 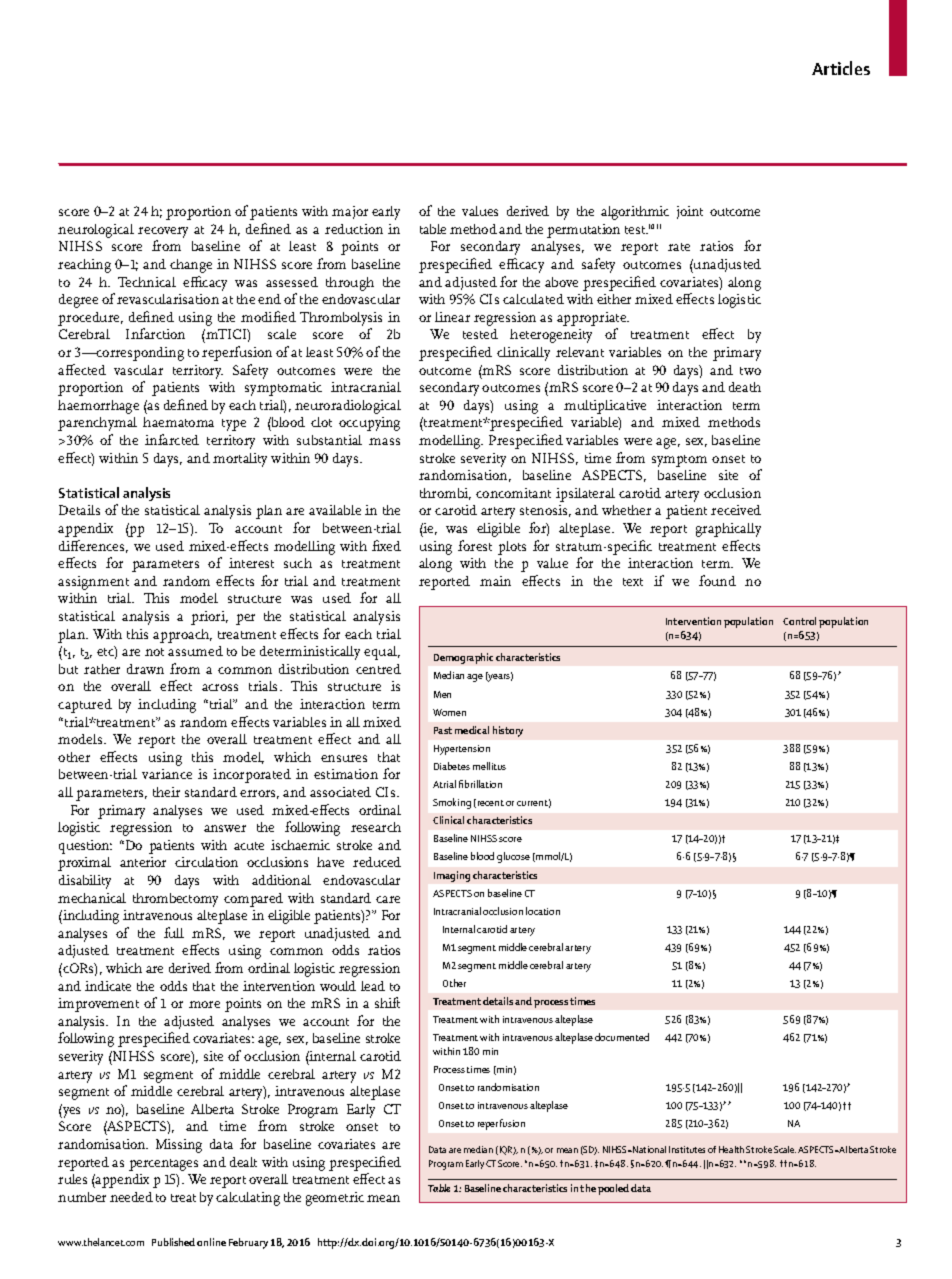 I want to click on Control, so click(x=799, y=621).
